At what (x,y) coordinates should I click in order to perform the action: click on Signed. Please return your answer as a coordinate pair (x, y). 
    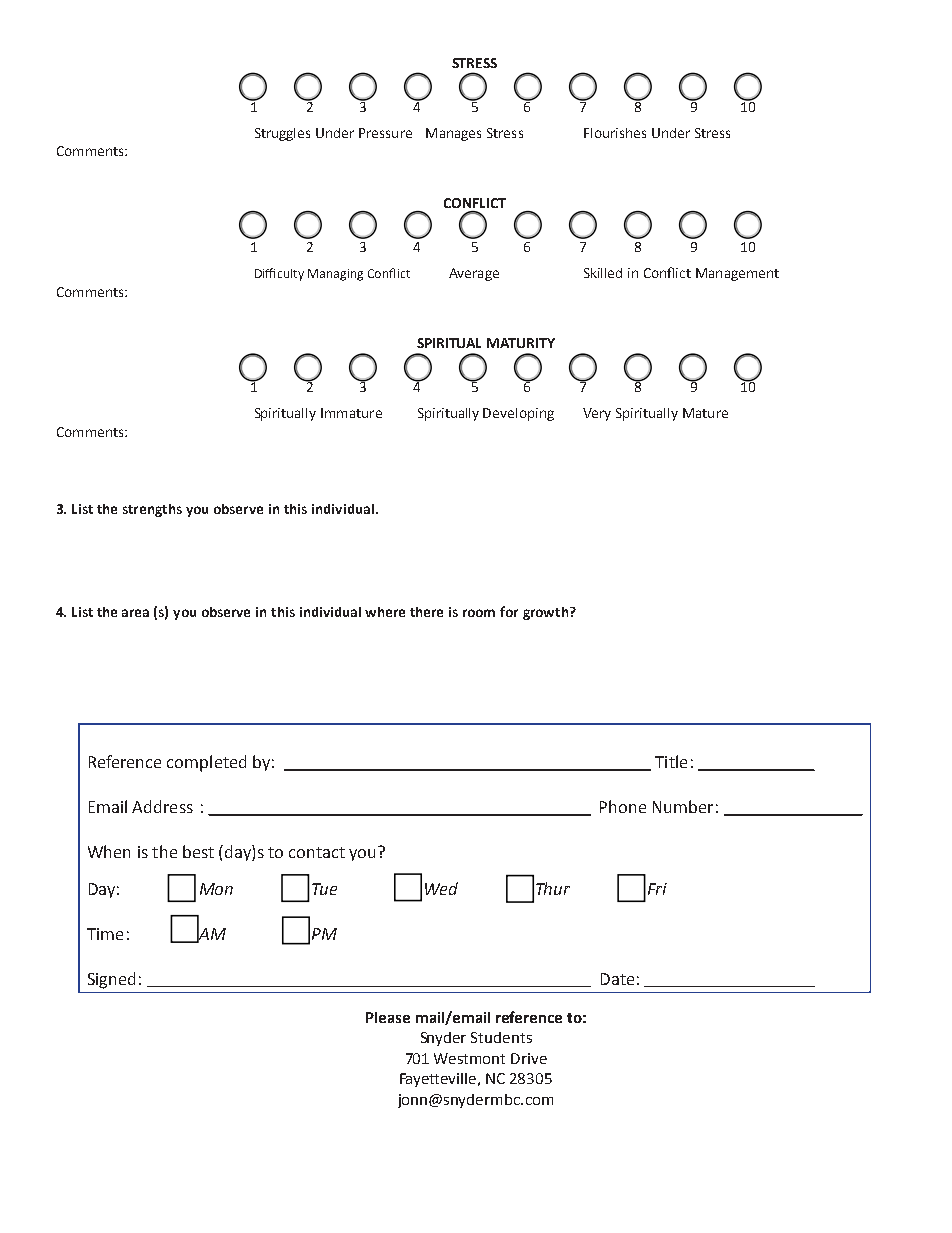
    Looking at the image, I should click on (111, 980).
